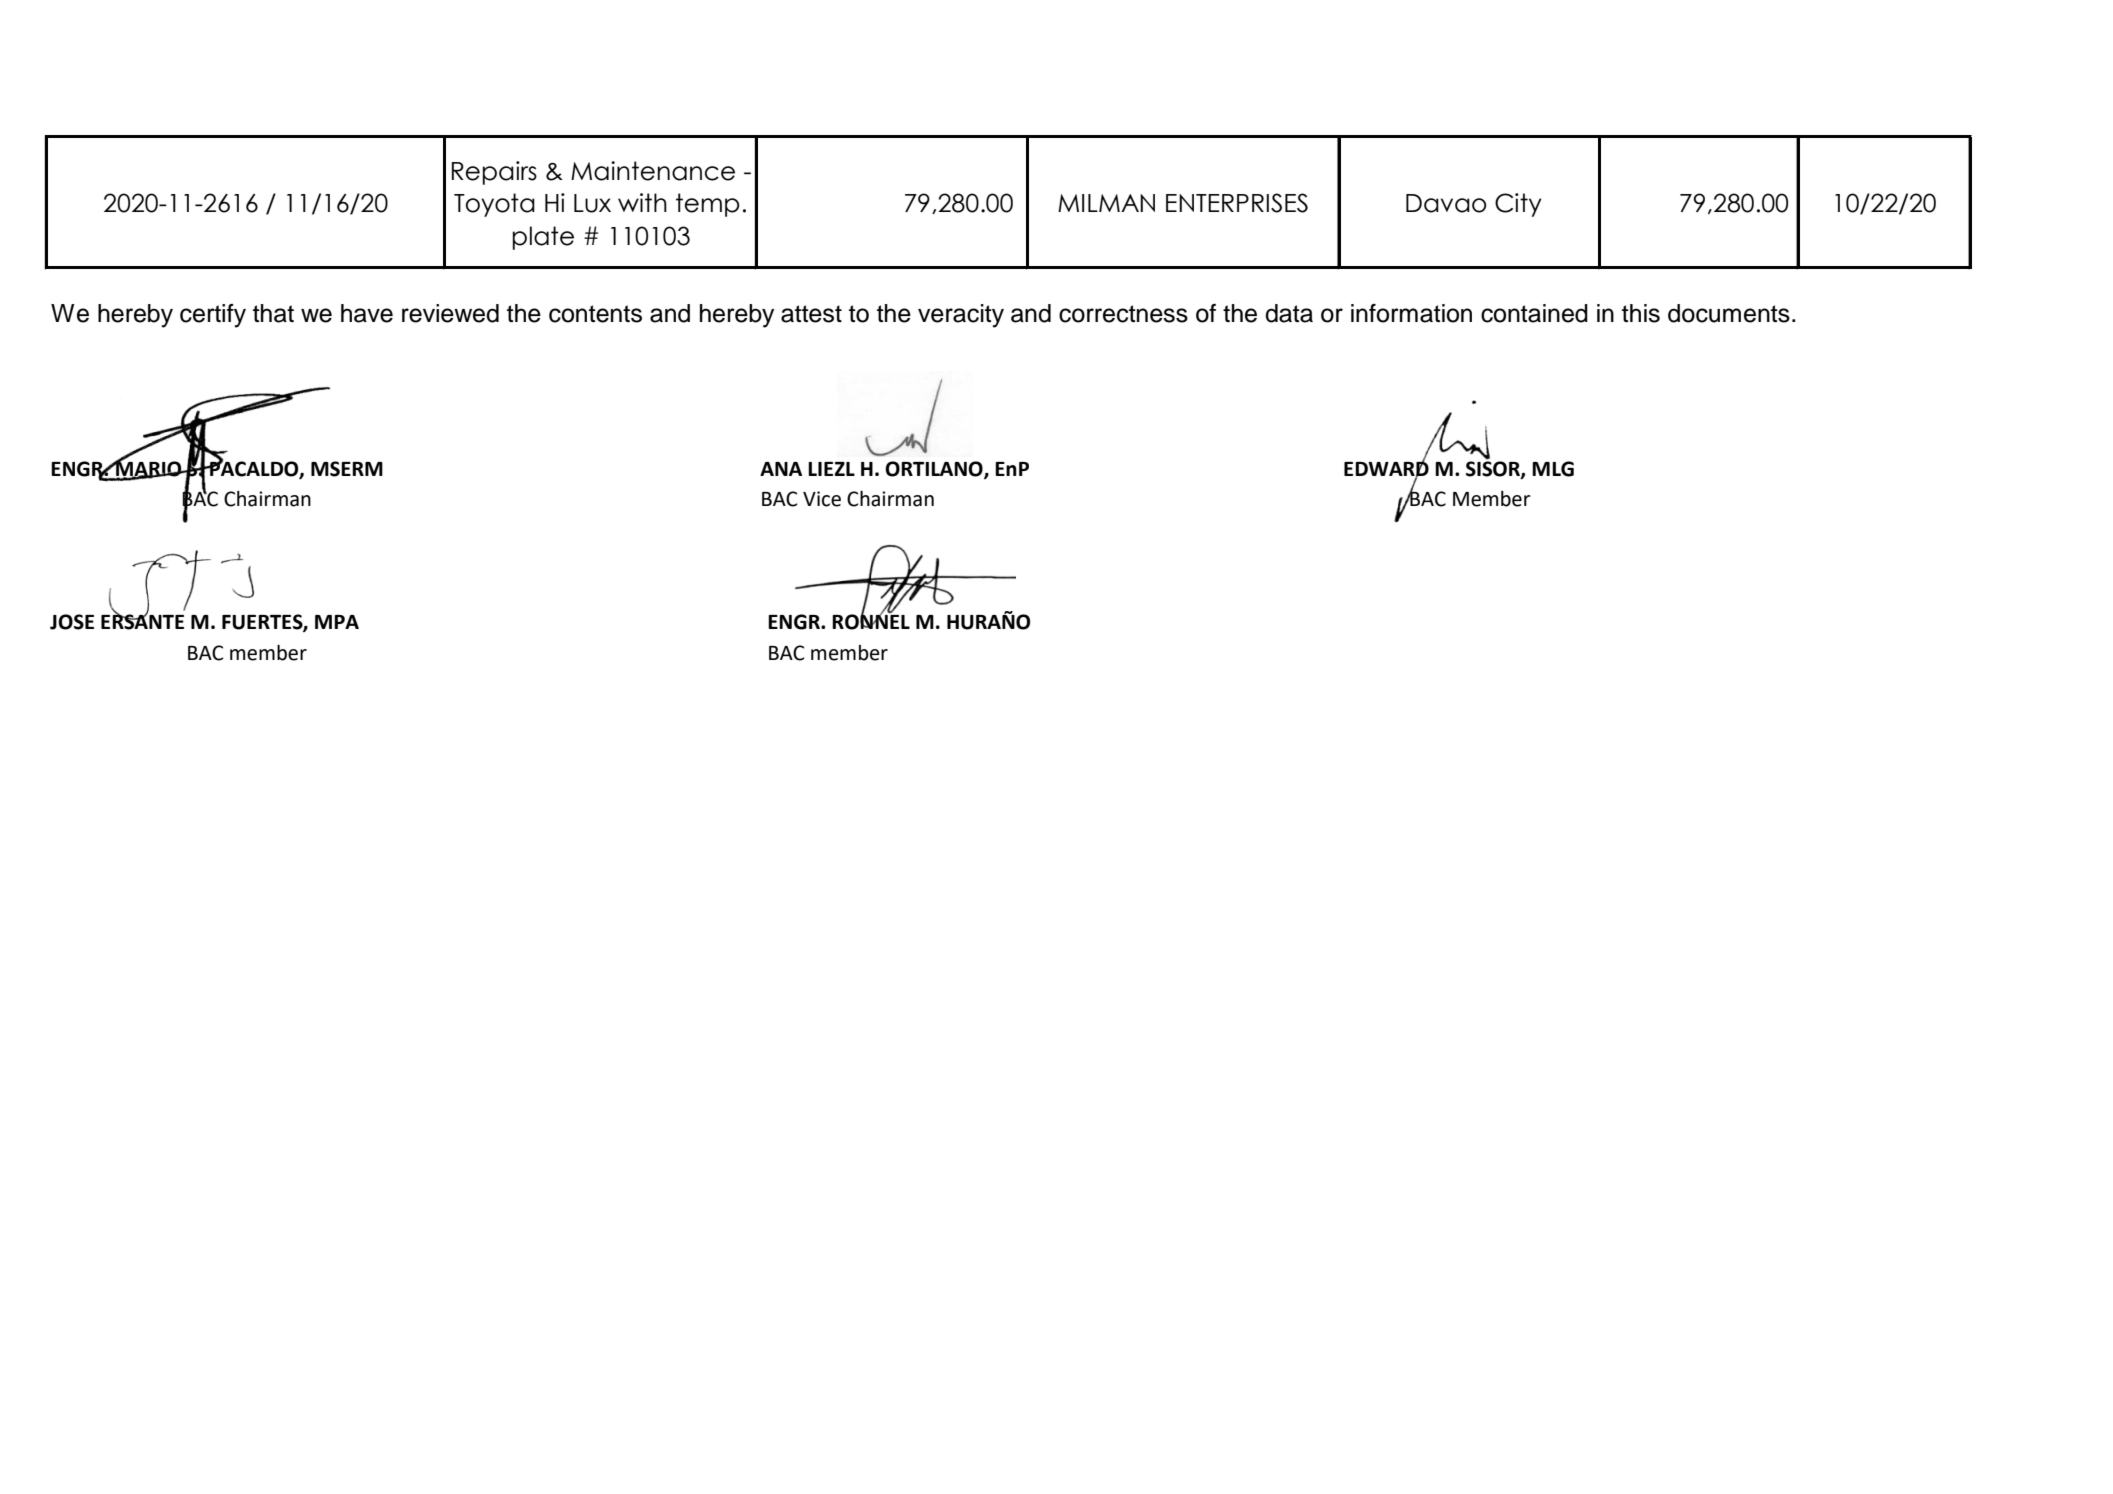  Describe the element at coordinates (1446, 203) in the screenshot. I see `Davao` at that location.
